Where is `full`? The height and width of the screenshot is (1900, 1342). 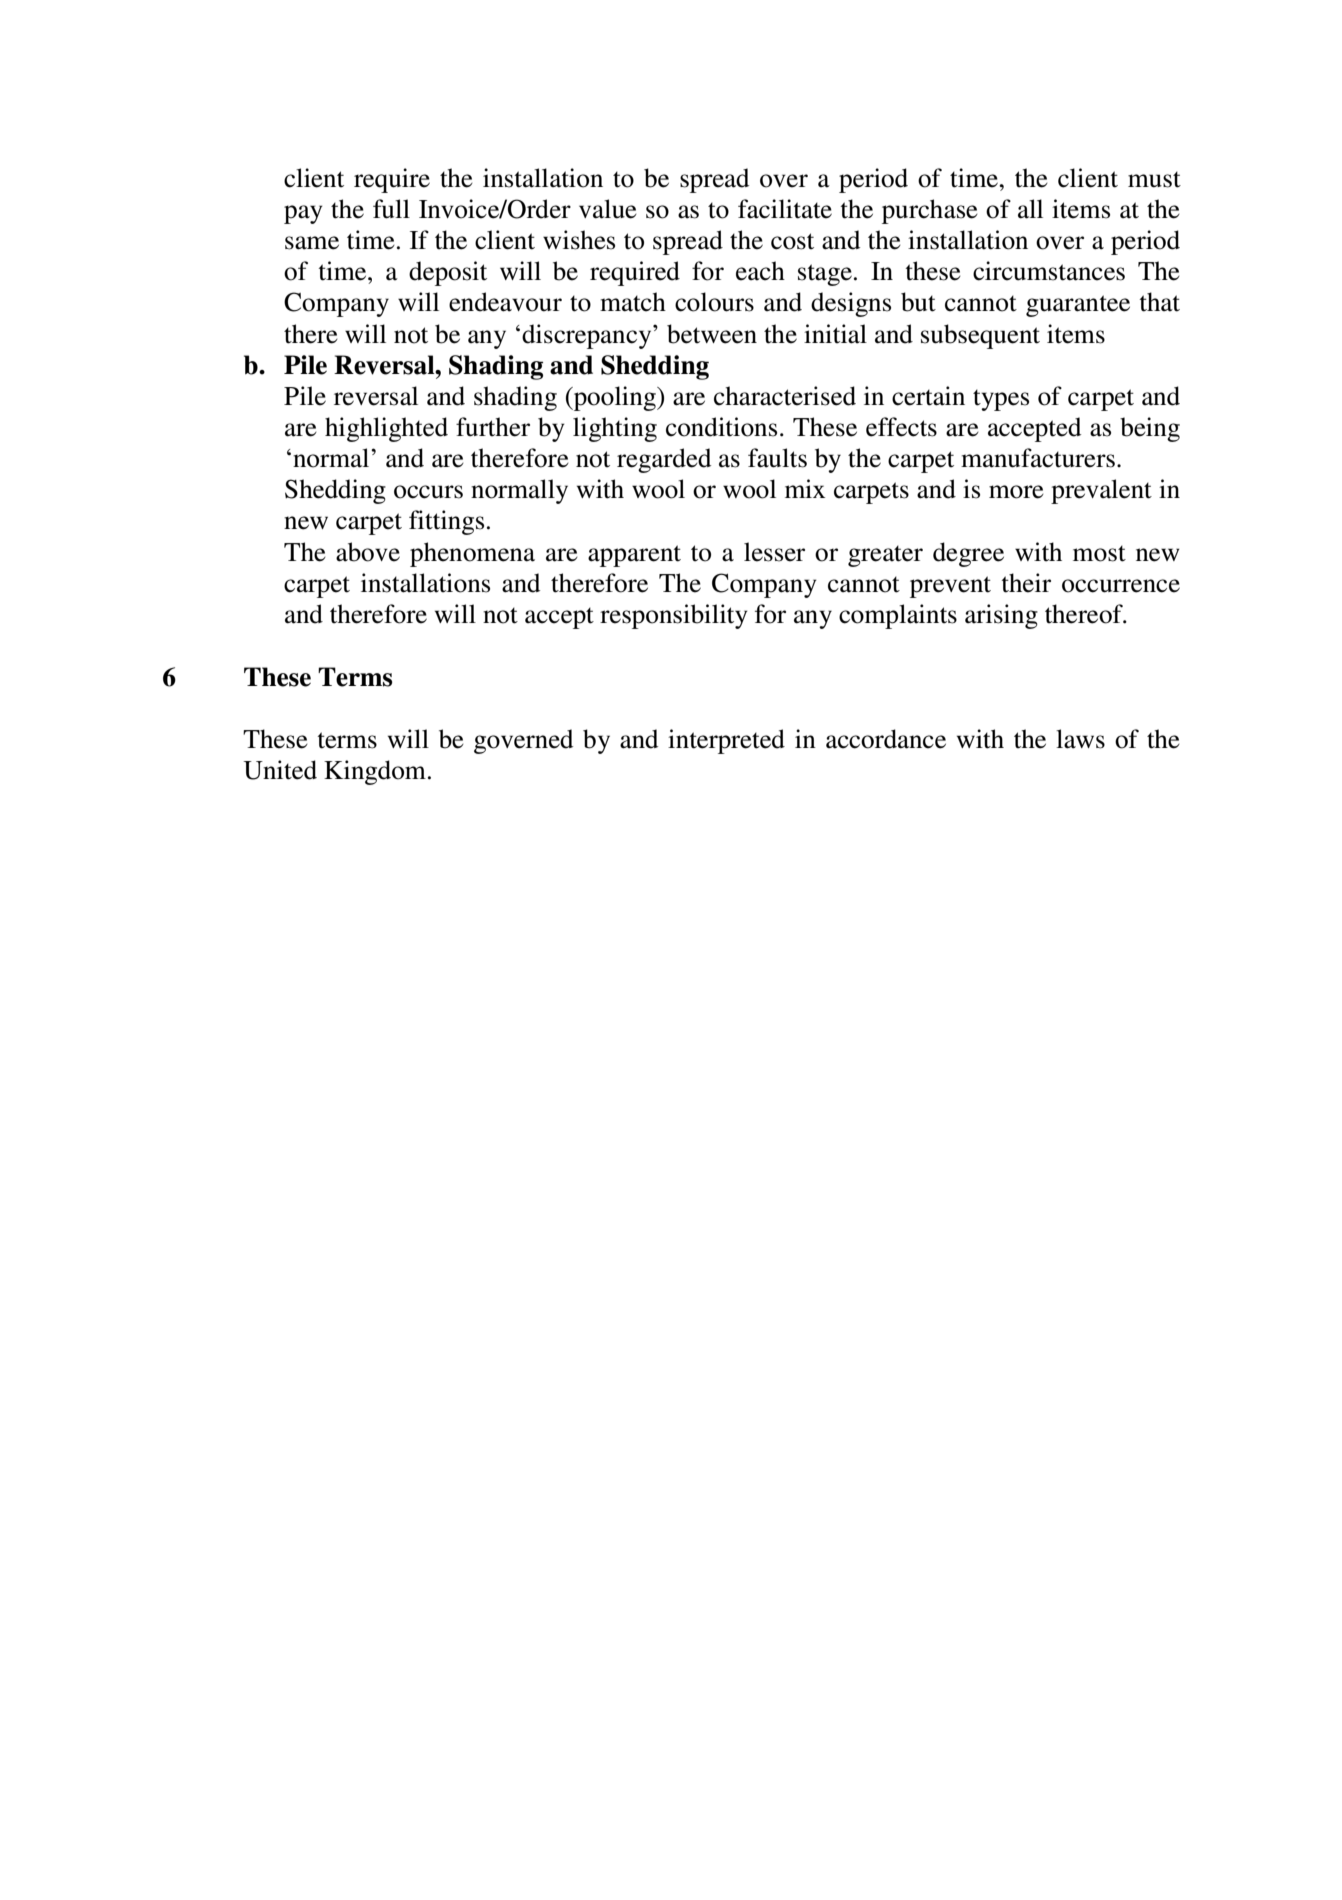 full is located at coordinates (391, 209).
